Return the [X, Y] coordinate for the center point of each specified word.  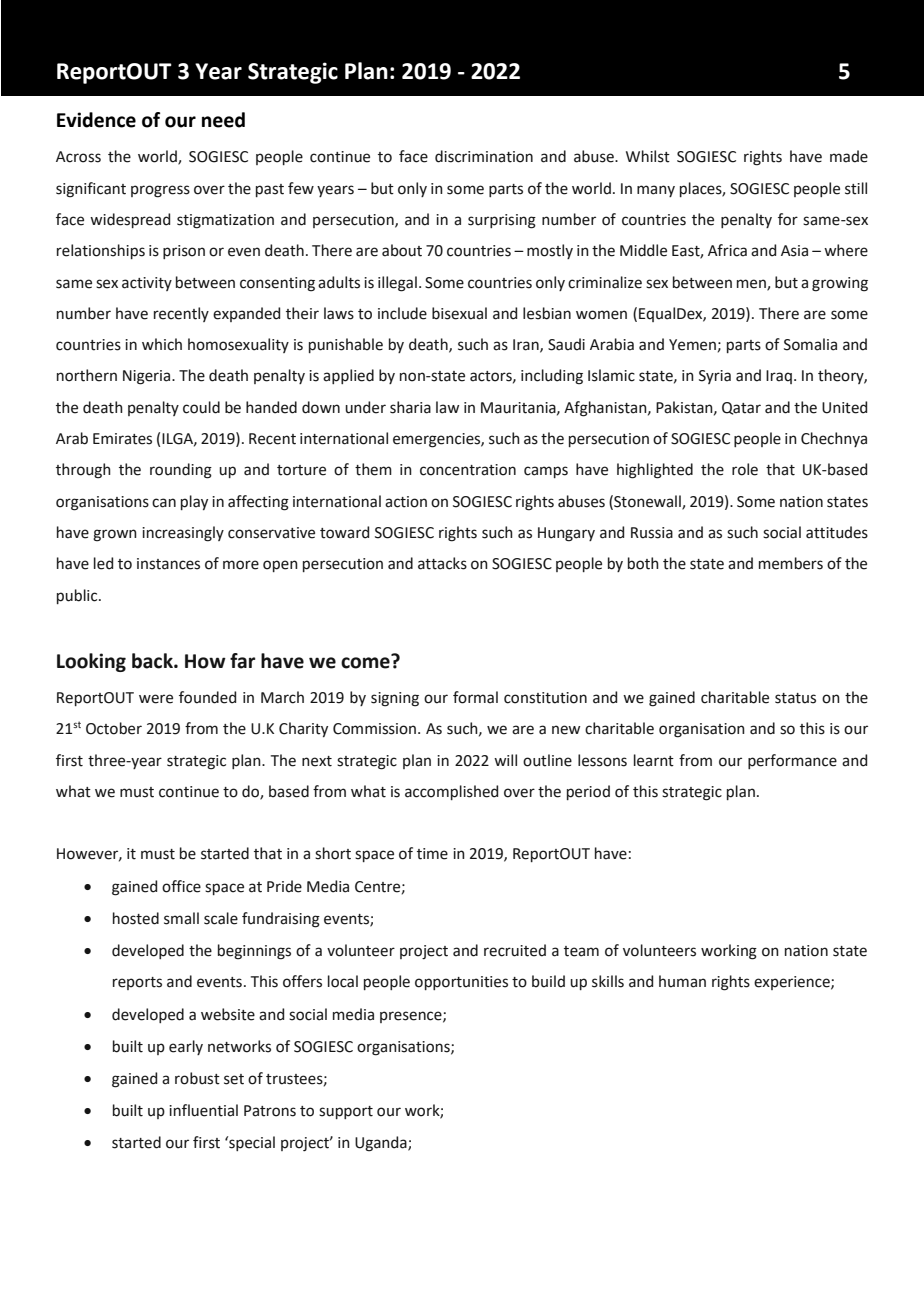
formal [475, 697]
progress [160, 191]
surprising [502, 221]
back [153, 661]
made [849, 156]
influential [203, 1110]
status [795, 698]
